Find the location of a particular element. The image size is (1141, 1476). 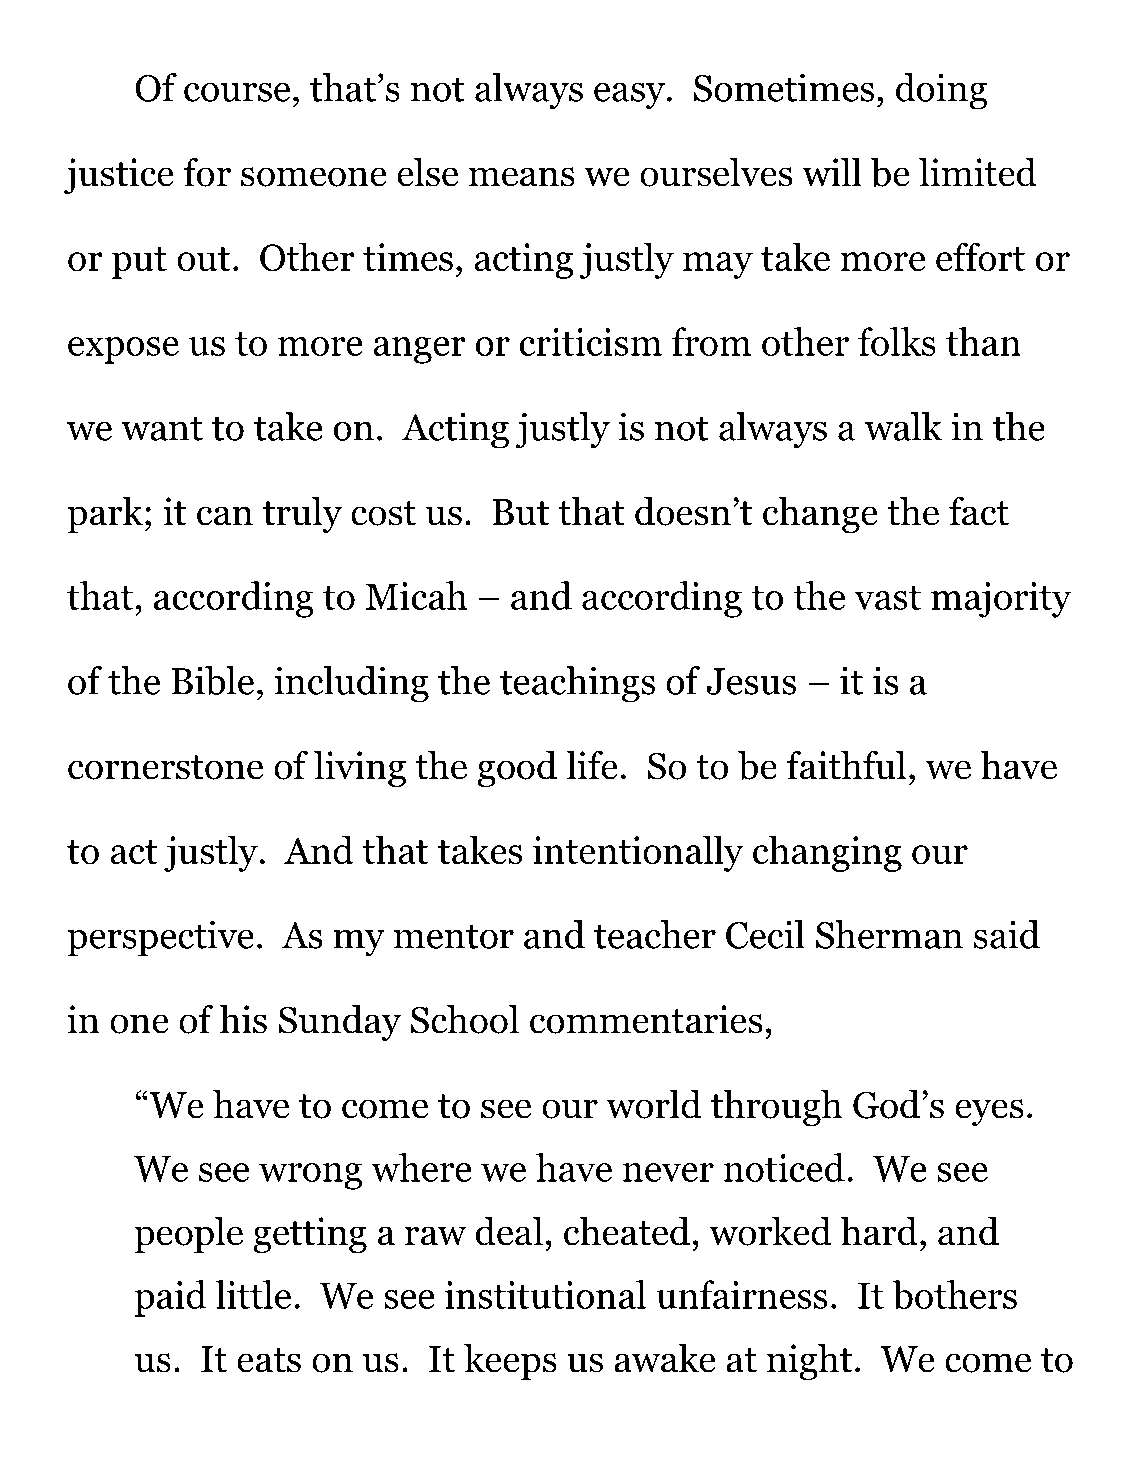

But is located at coordinates (520, 512).
